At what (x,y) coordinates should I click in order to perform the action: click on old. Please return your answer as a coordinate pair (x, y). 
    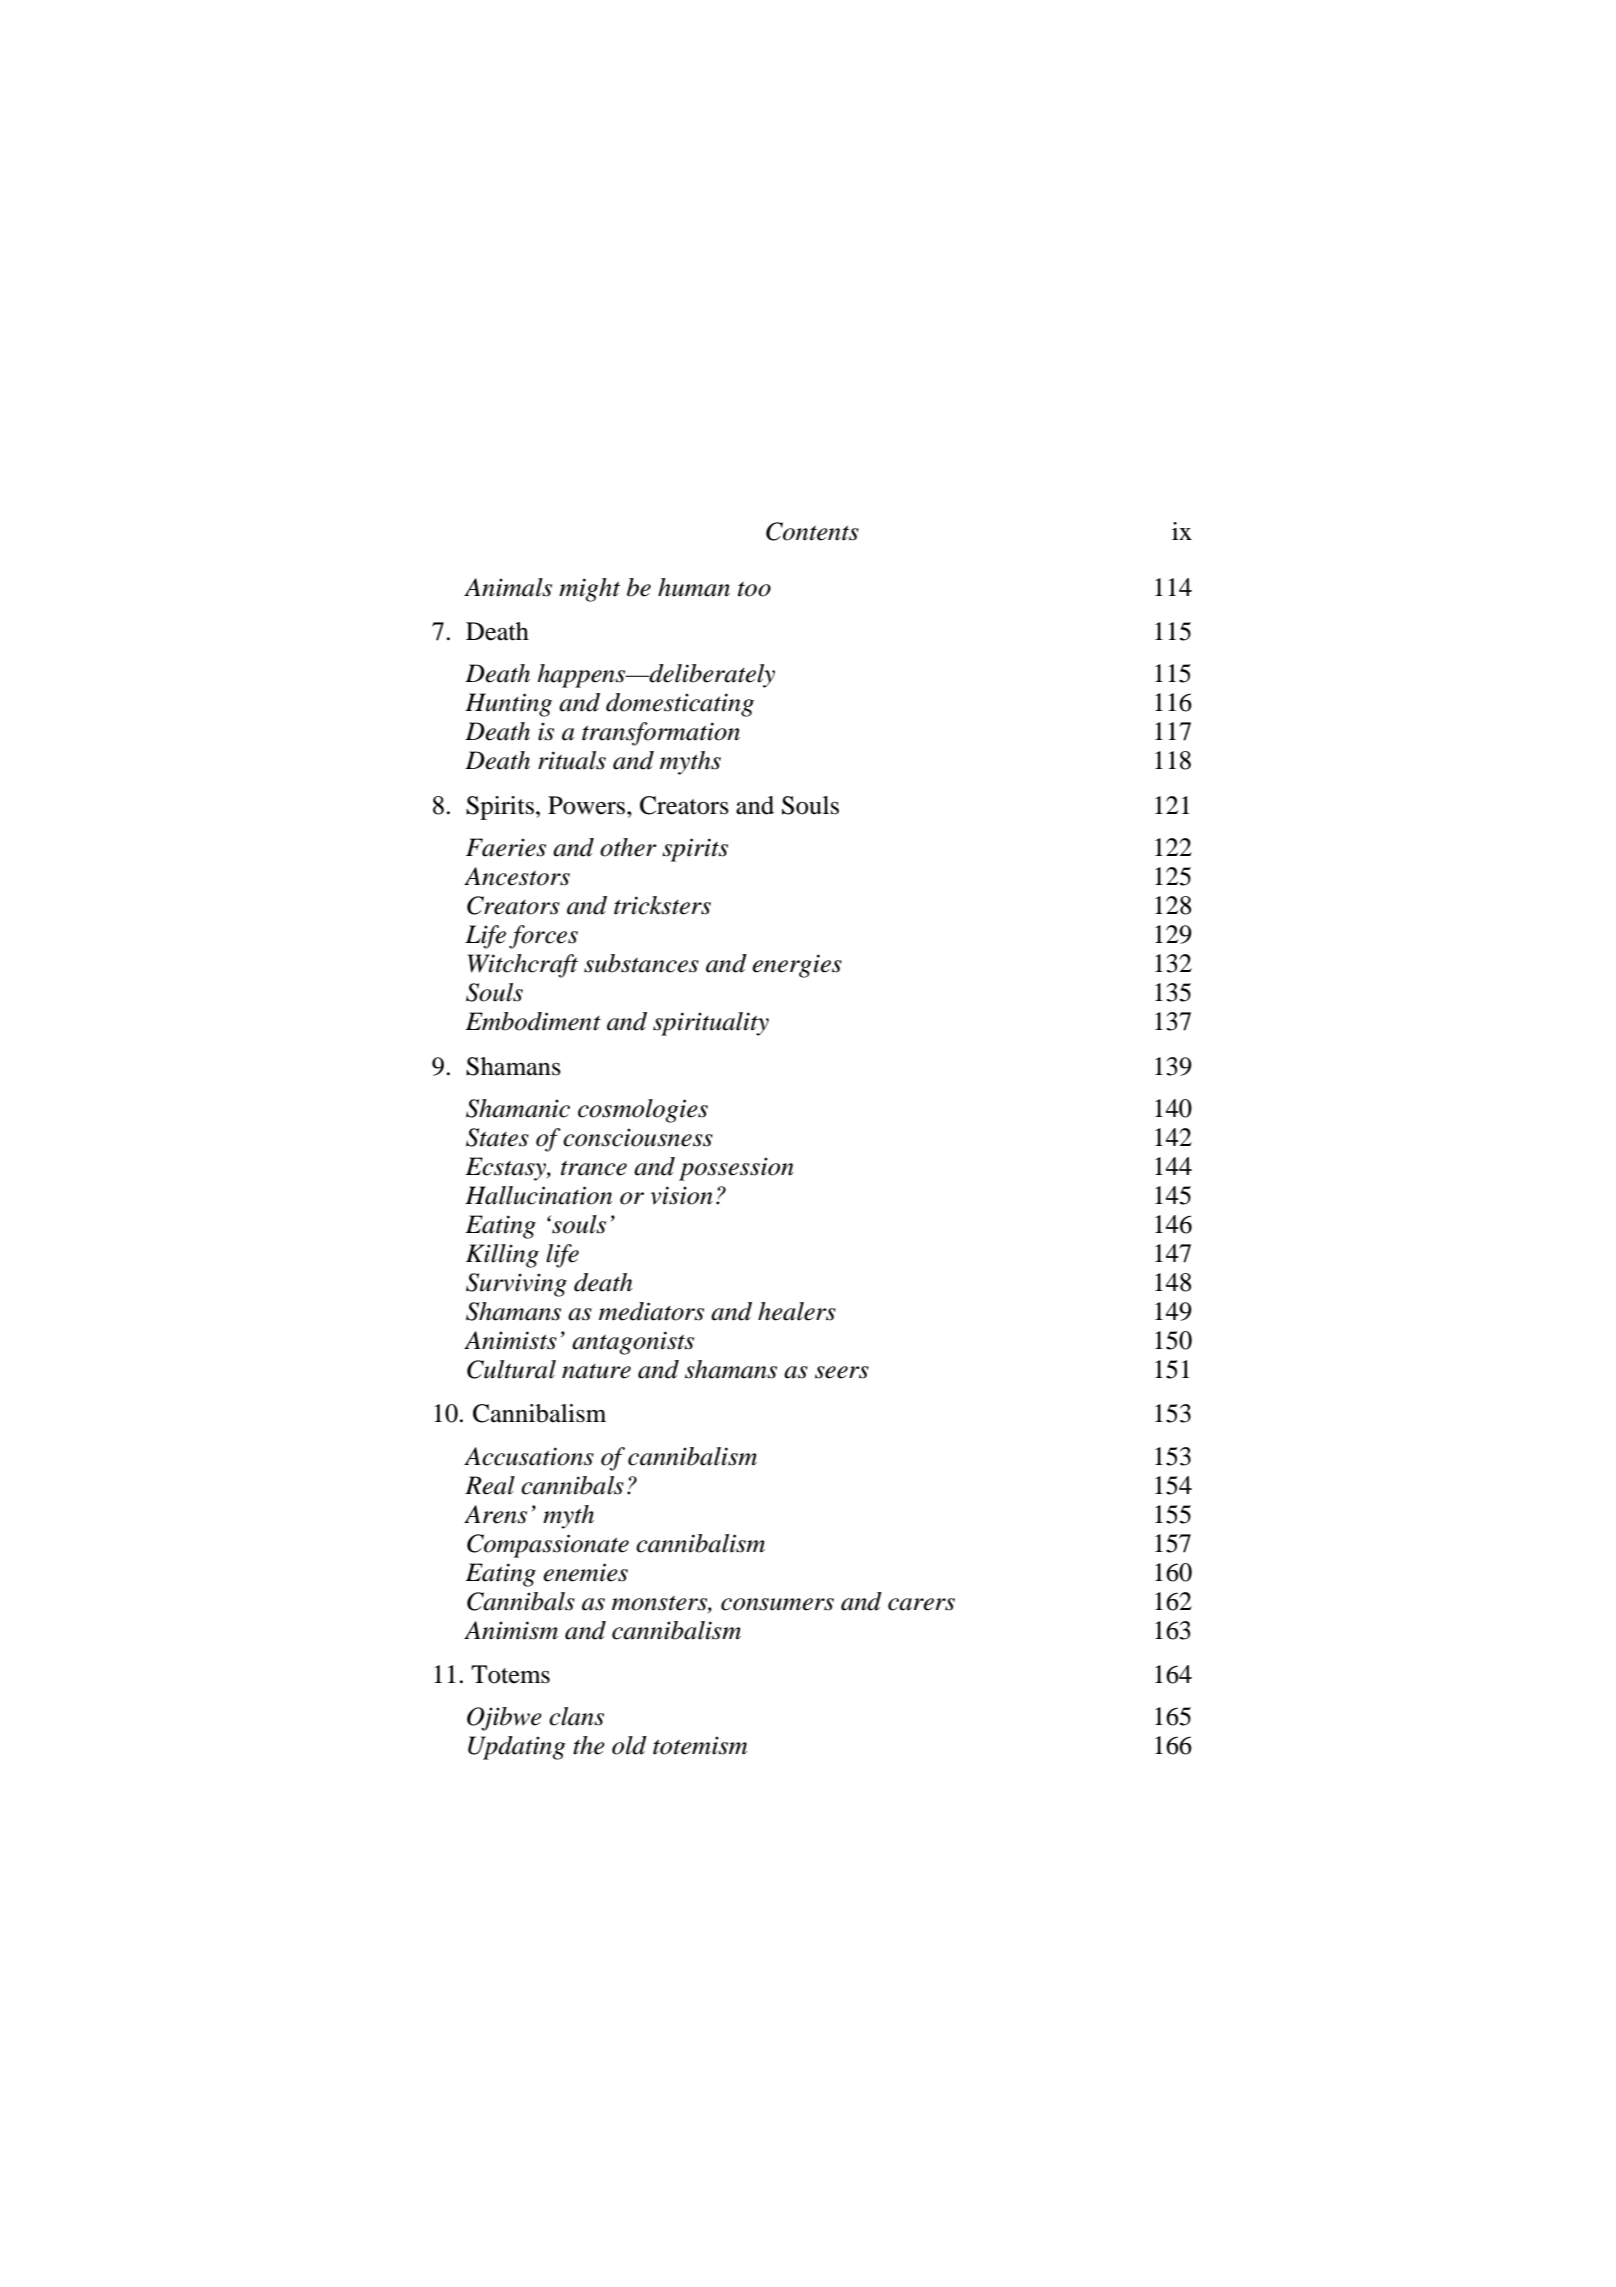
    Looking at the image, I should click on (629, 1745).
